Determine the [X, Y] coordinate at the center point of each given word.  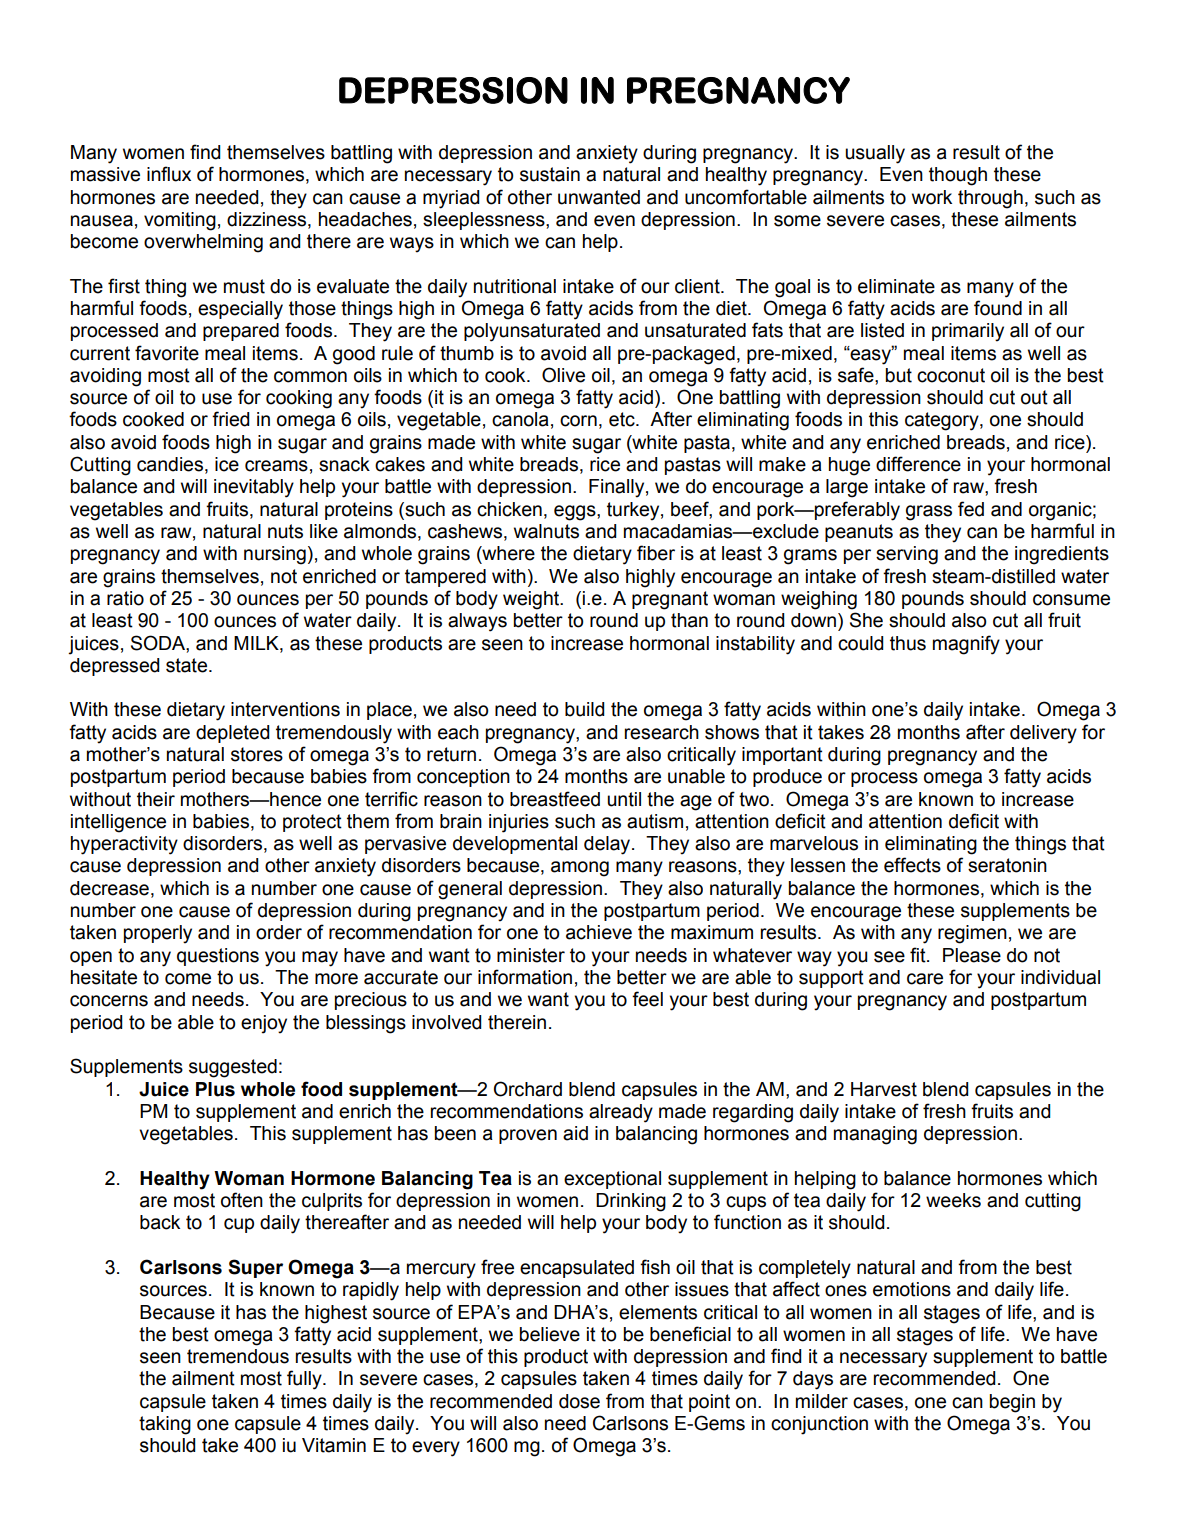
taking [165, 1425]
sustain [550, 174]
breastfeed [555, 799]
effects [912, 865]
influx [169, 174]
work [932, 197]
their [156, 799]
